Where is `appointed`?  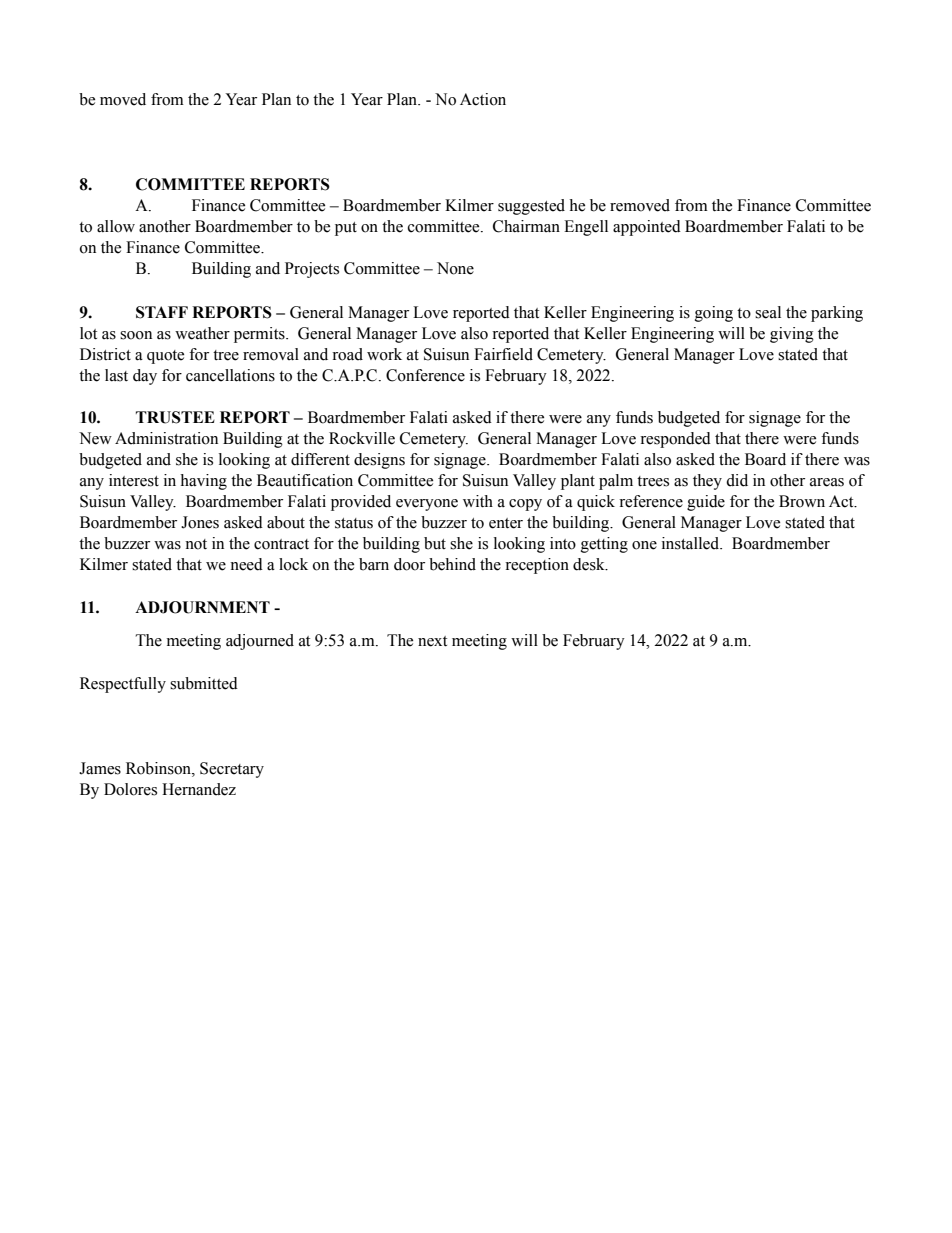 appointed is located at coordinates (647, 228).
